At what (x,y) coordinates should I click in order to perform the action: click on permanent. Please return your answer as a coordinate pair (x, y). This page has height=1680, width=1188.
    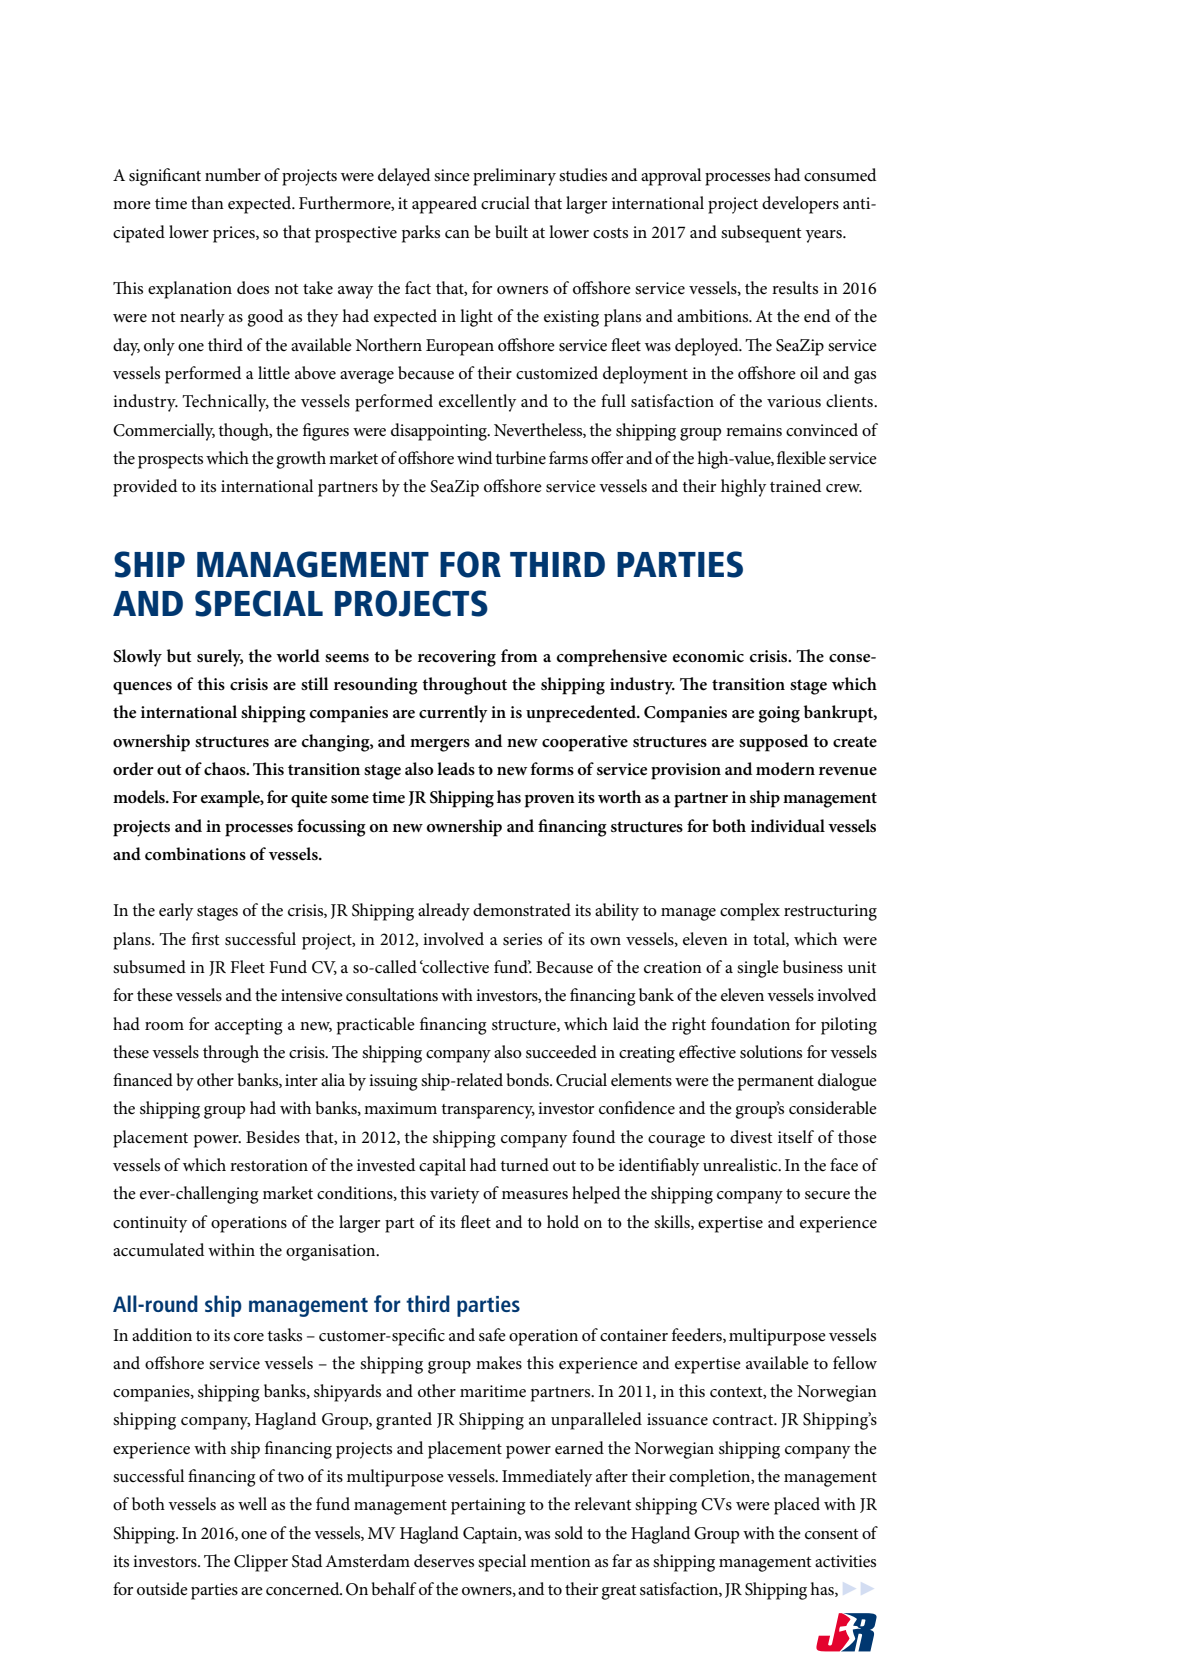
    Looking at the image, I should click on (776, 1083).
